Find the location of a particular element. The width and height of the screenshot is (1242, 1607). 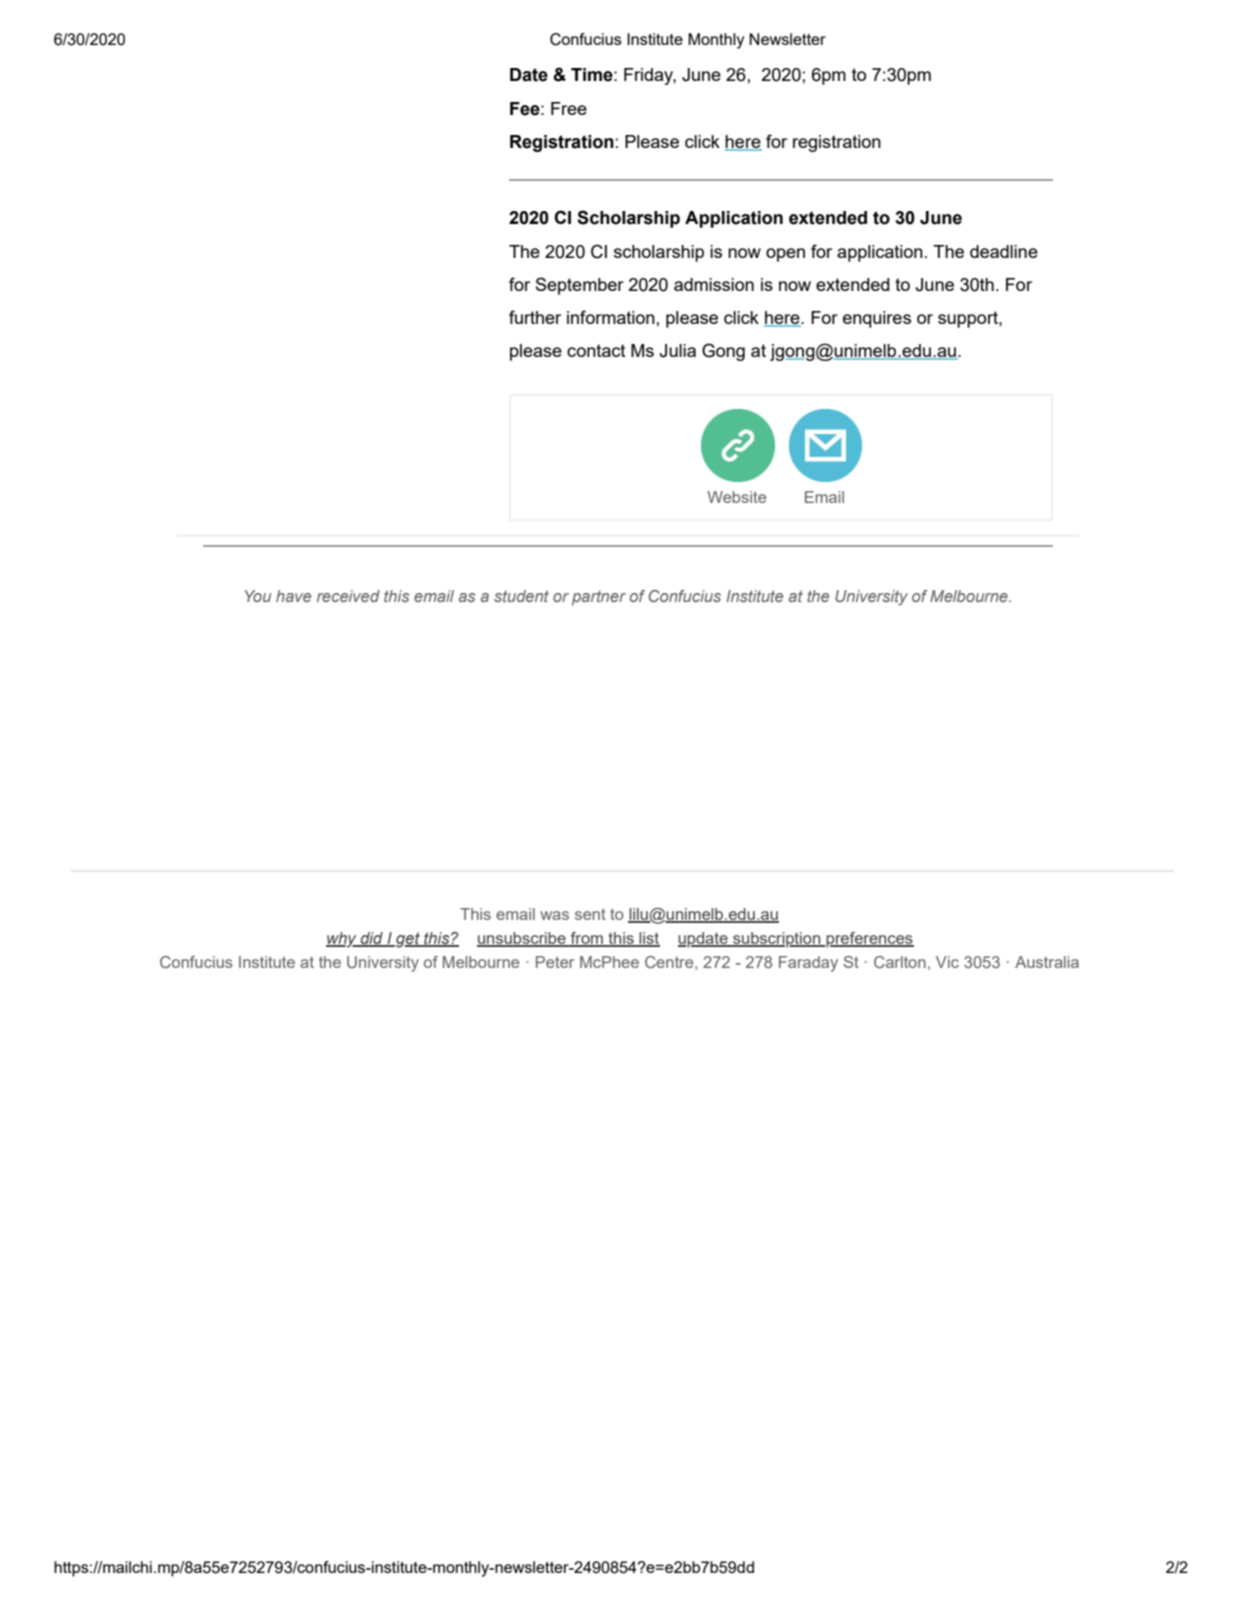

student is located at coordinates (521, 596).
